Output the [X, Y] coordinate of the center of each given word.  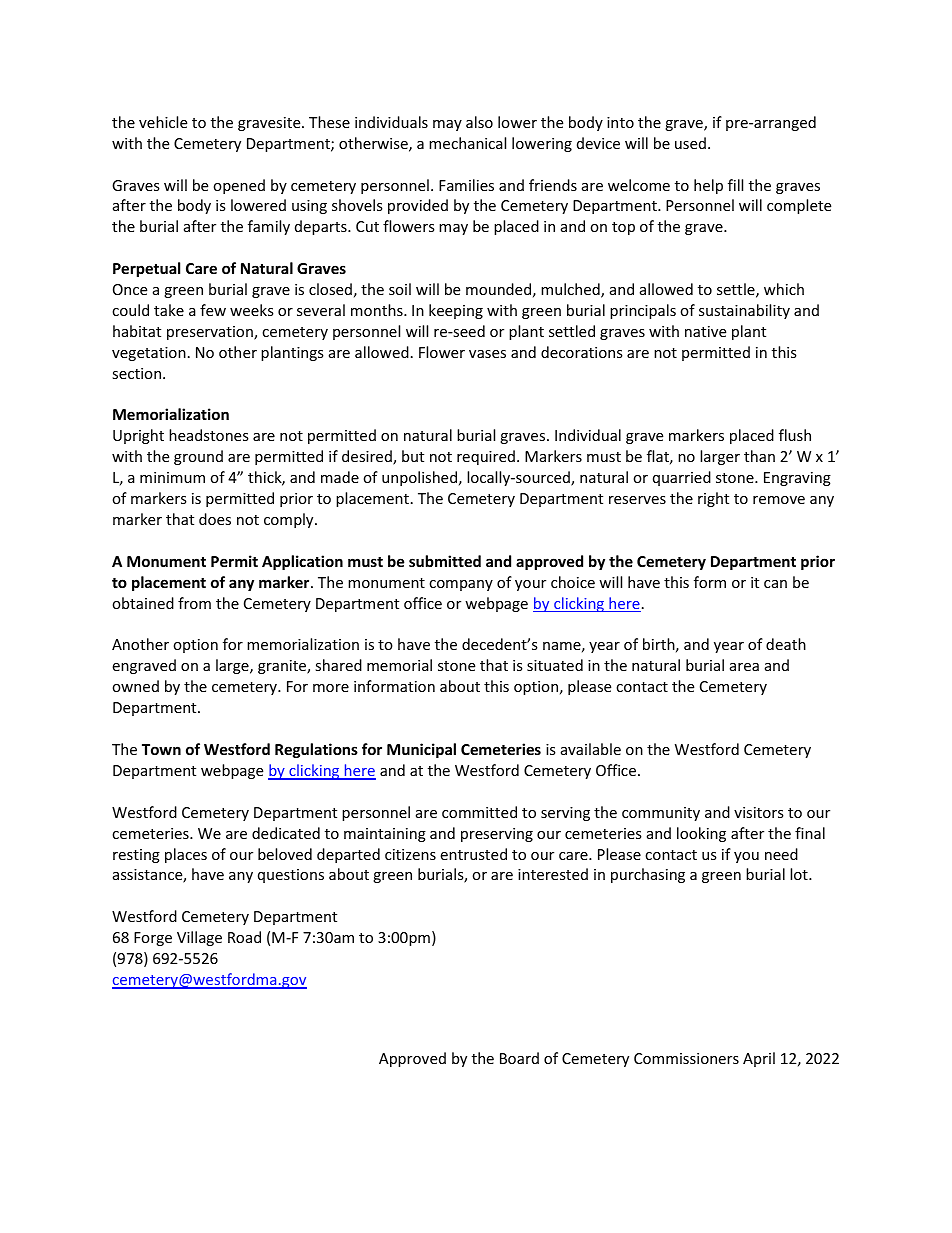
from [194, 603]
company [461, 585]
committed [479, 812]
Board [519, 1058]
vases [487, 354]
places [186, 855]
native [705, 331]
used [690, 143]
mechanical [467, 143]
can [775, 584]
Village [199, 938]
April [759, 1059]
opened [239, 186]
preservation [211, 333]
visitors [759, 812]
